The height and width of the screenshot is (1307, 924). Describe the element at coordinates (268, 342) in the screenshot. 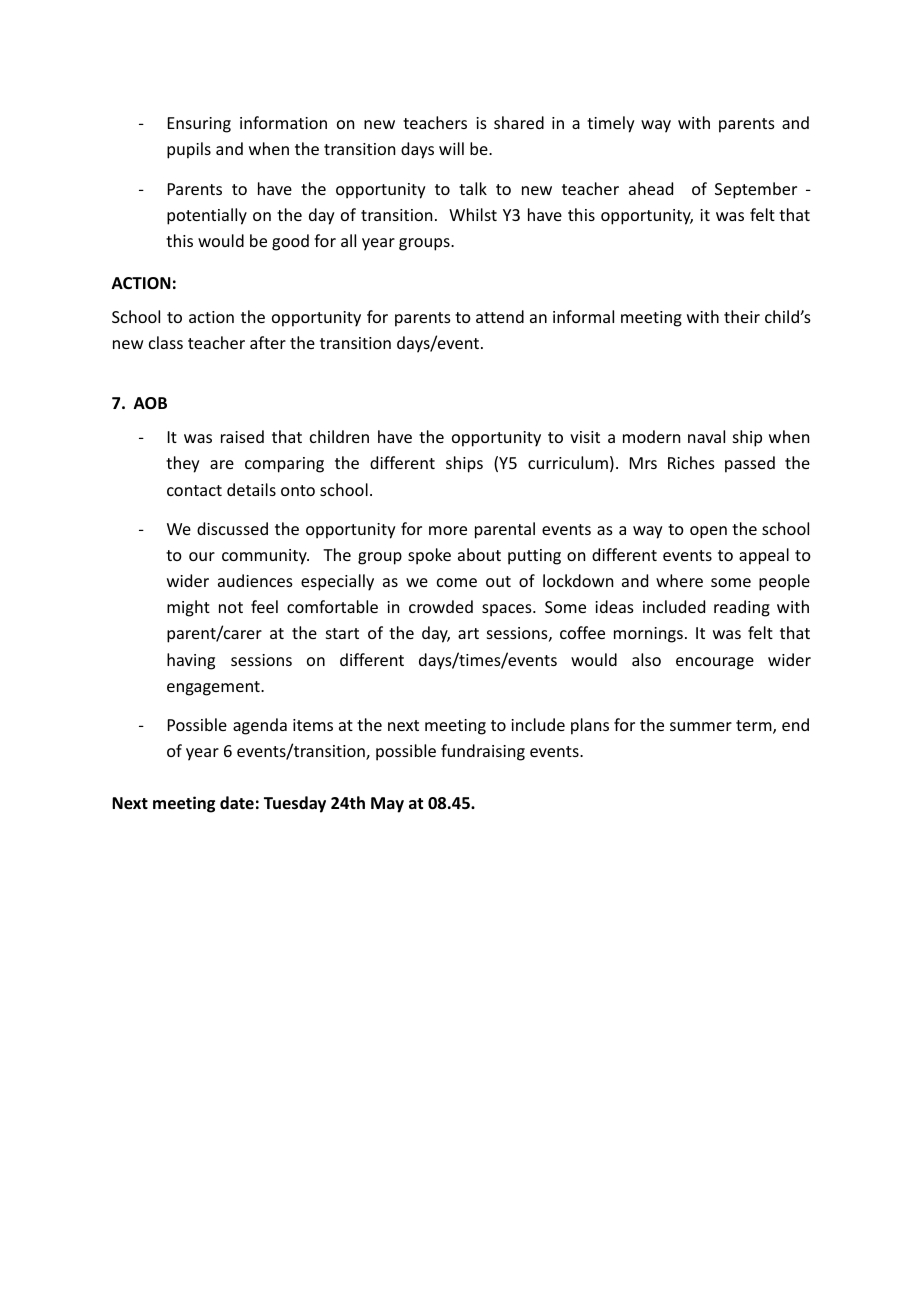

I see `after` at that location.
